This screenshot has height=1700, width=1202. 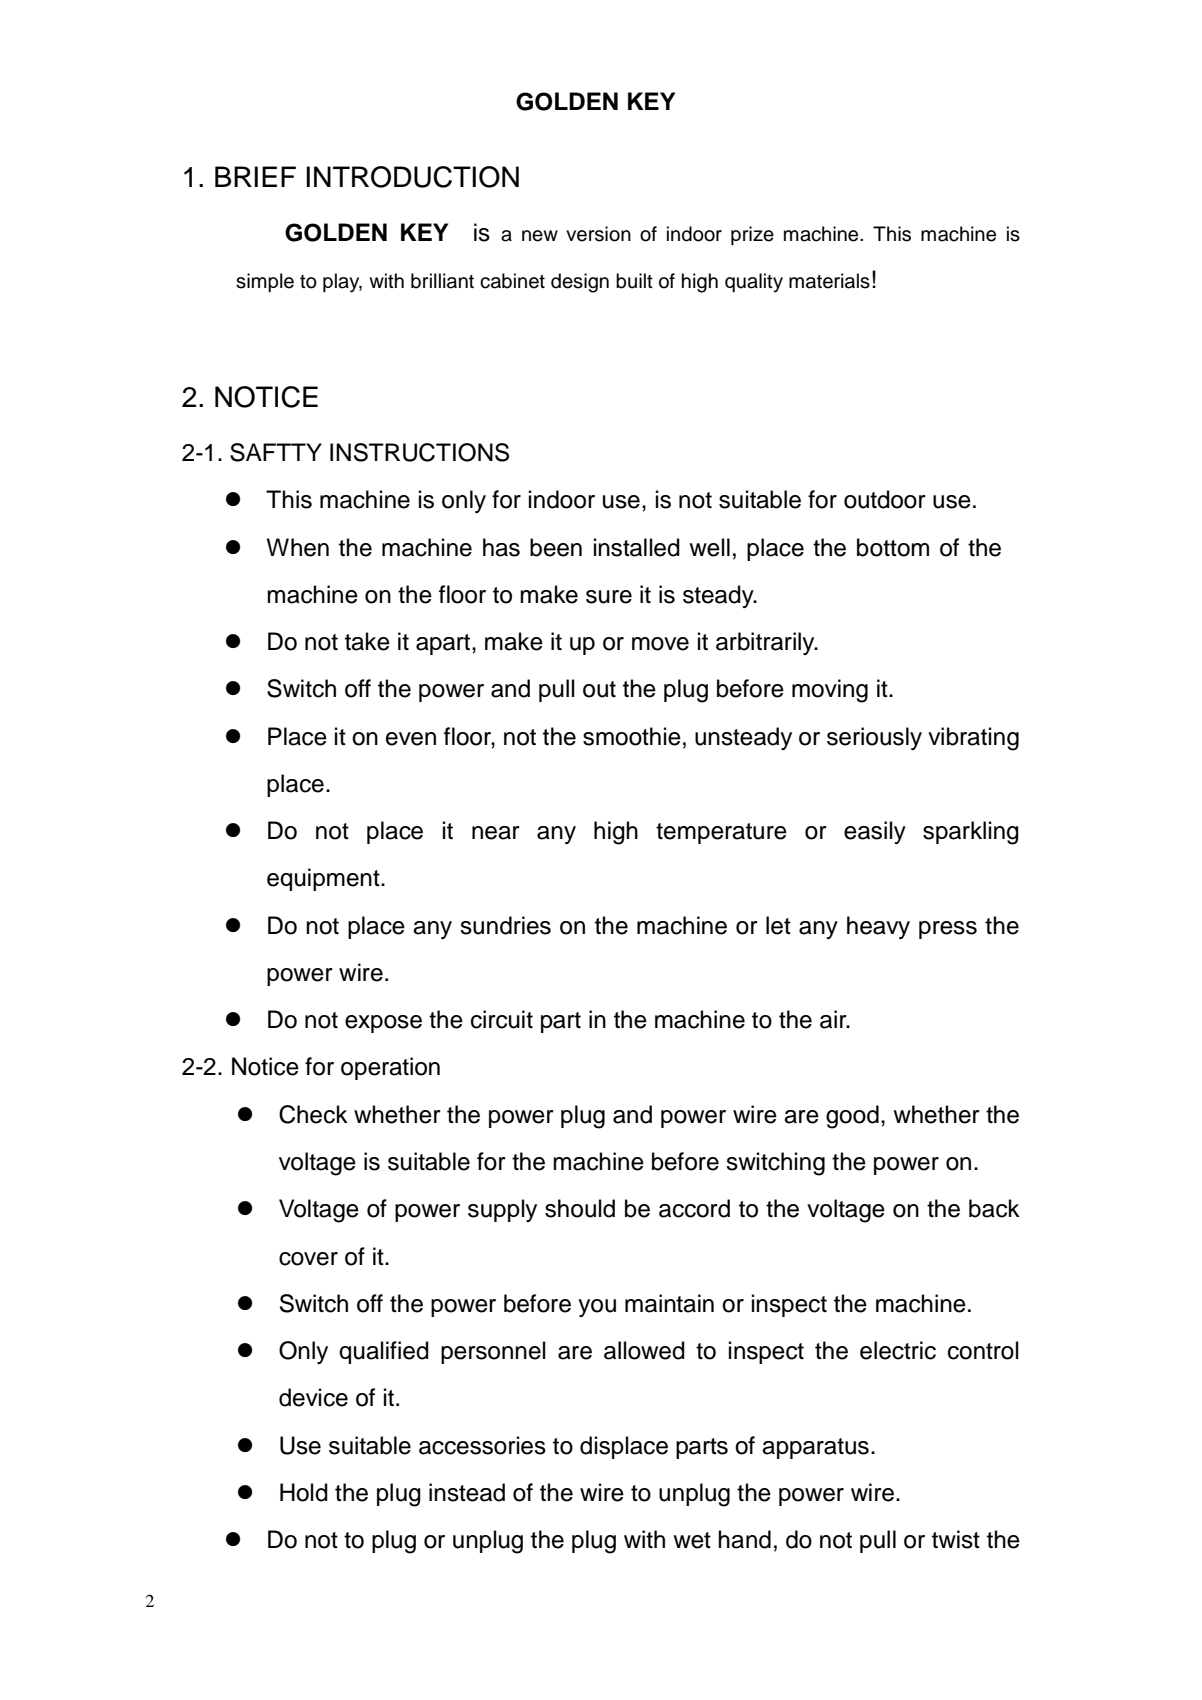 What do you see at coordinates (304, 1492) in the screenshot?
I see `Hold` at bounding box center [304, 1492].
